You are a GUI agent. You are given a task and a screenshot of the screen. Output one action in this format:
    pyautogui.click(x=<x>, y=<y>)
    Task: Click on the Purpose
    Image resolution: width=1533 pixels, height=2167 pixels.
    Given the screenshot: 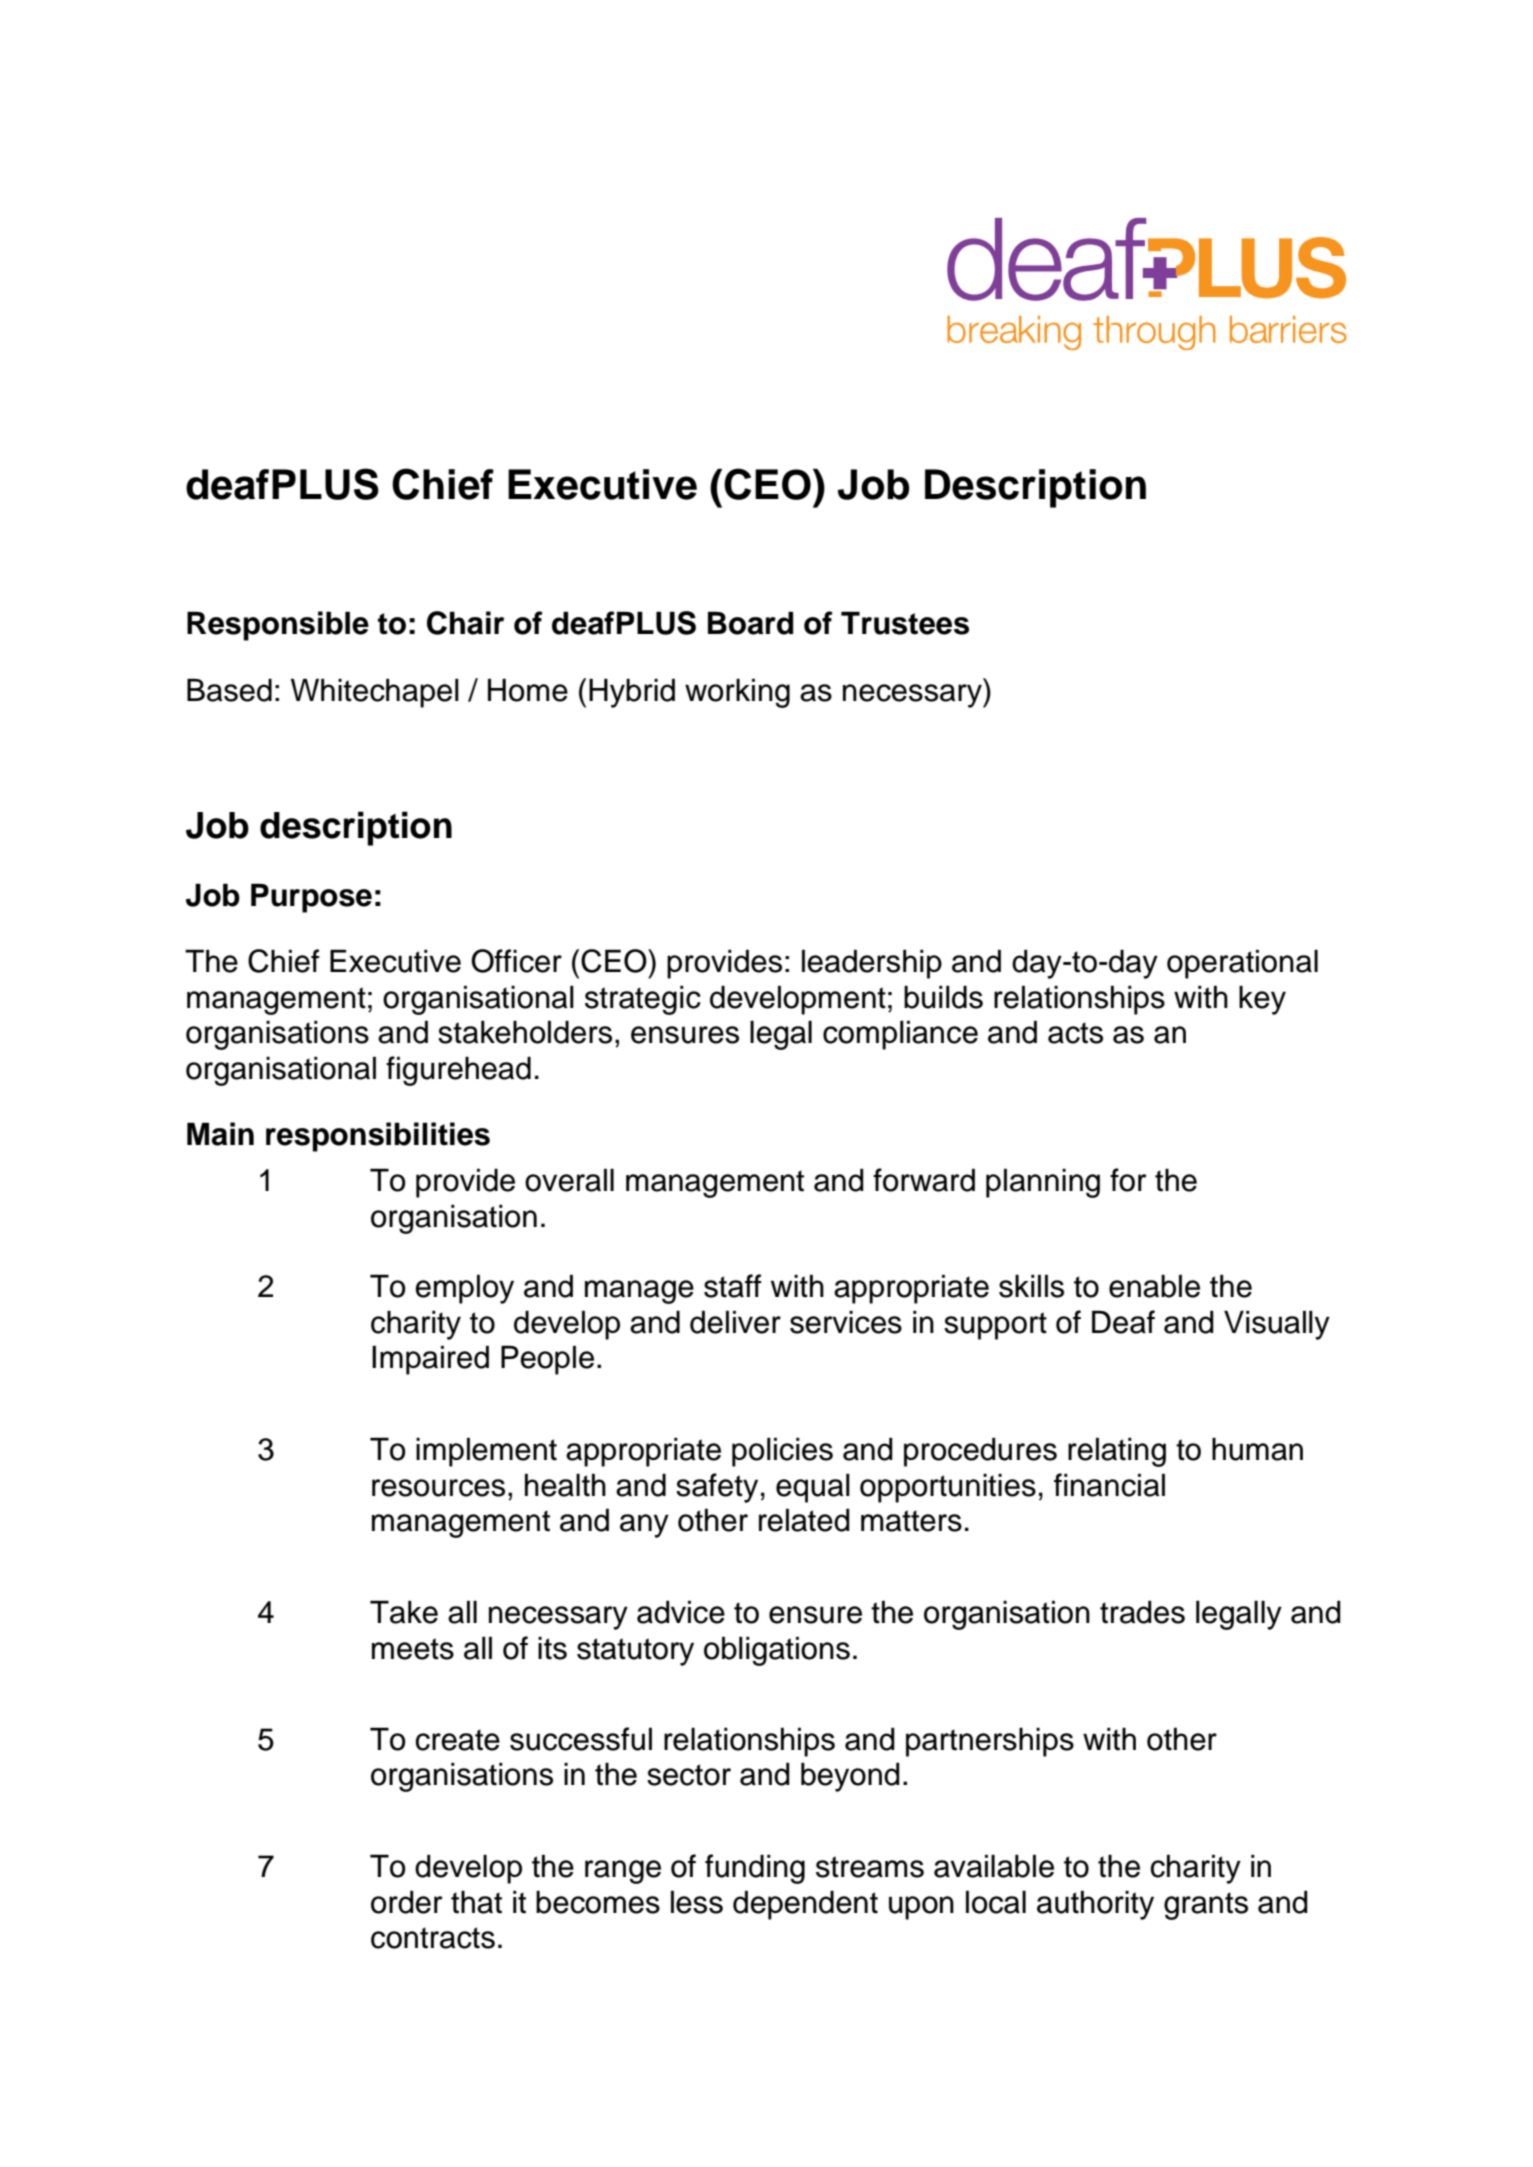 What is the action you would take?
    pyautogui.click(x=311, y=898)
